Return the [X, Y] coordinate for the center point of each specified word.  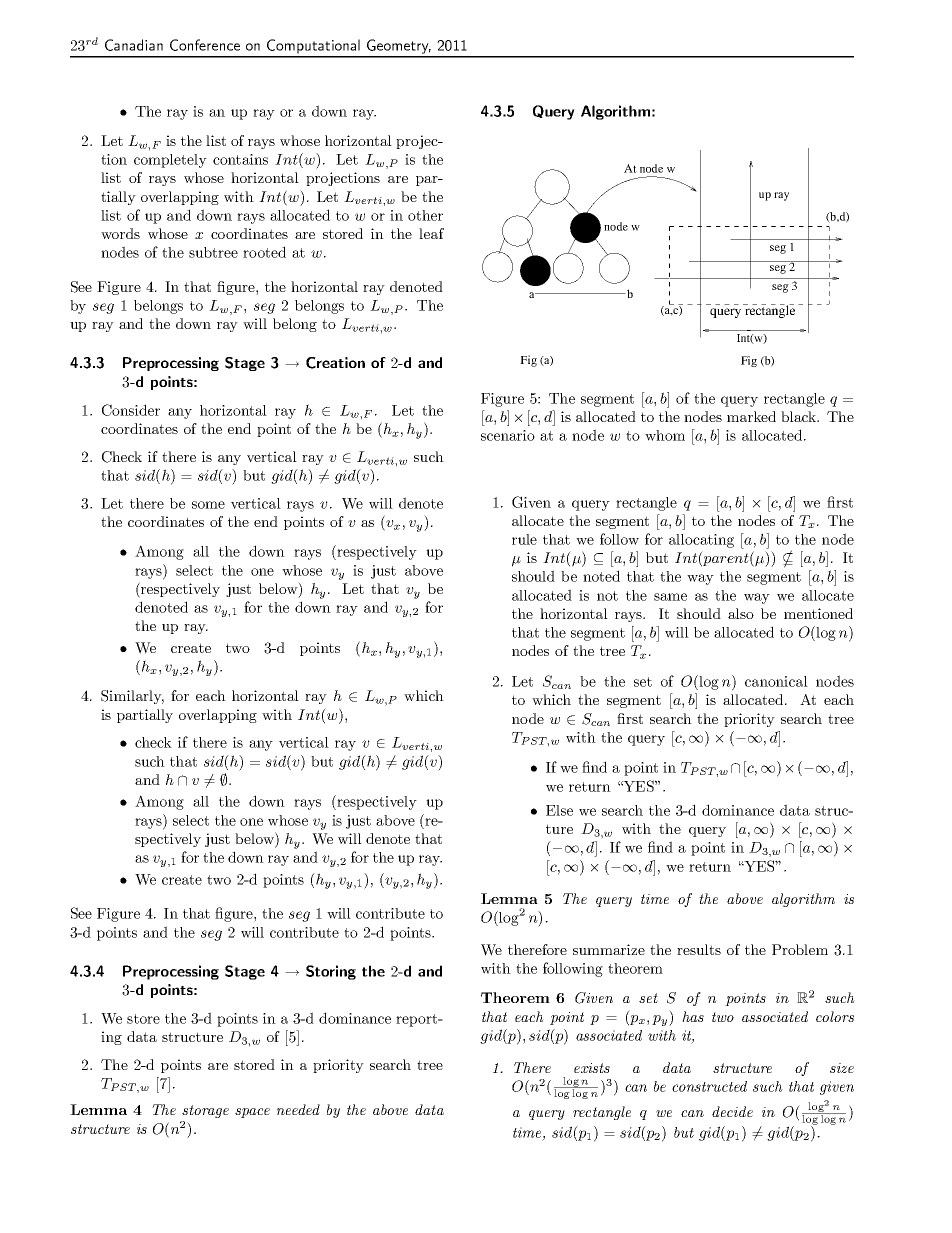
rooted [264, 252]
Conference [205, 45]
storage [205, 1111]
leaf [431, 233]
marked [751, 416]
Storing [331, 972]
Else [559, 810]
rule [524, 539]
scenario [508, 435]
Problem [800, 949]
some [208, 505]
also [741, 613]
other [425, 215]
